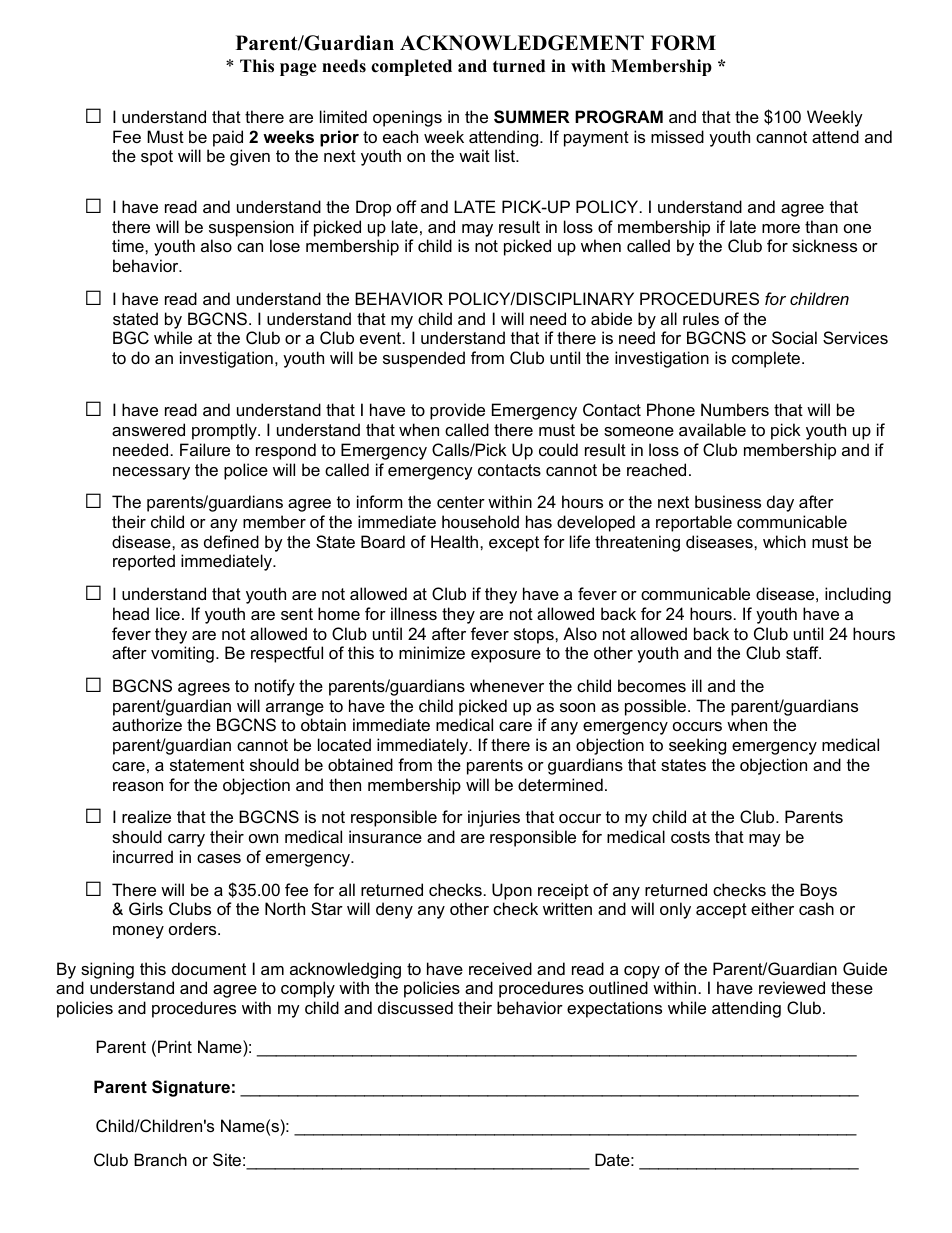  What do you see at coordinates (131, 613) in the screenshot?
I see `head` at bounding box center [131, 613].
